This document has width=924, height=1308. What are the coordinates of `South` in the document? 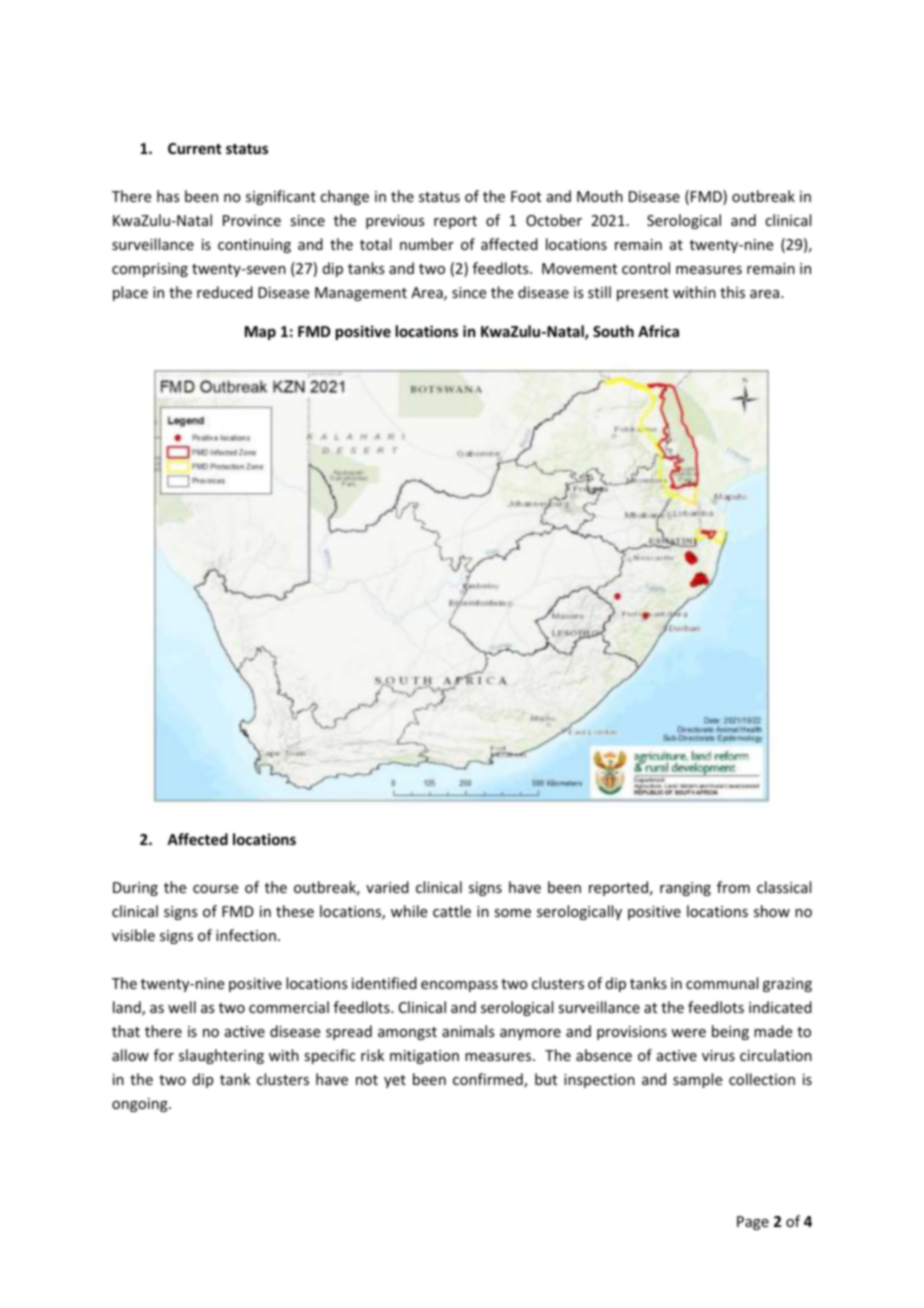 It's located at (613, 331).
